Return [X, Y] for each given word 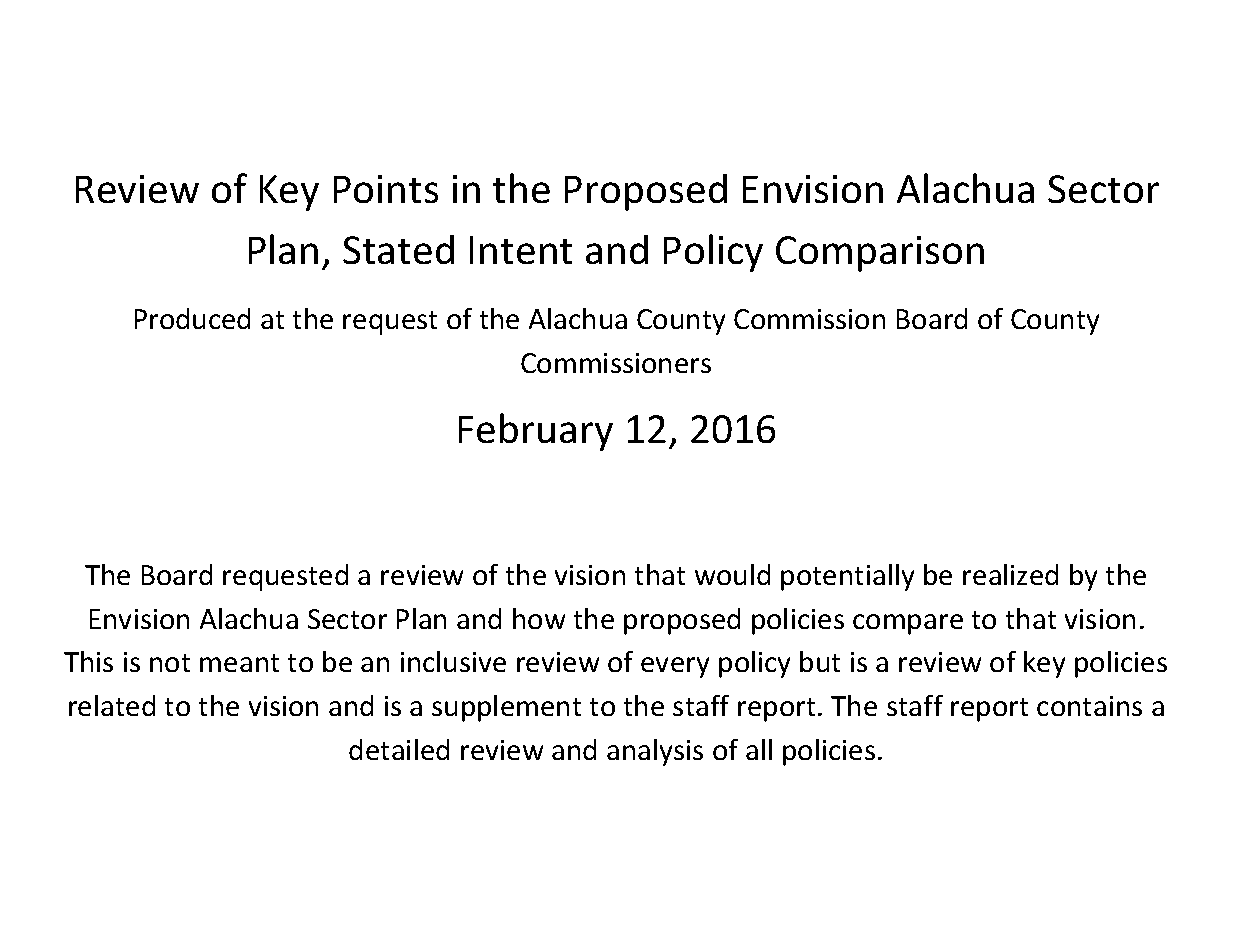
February [536, 432]
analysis [655, 752]
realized [1010, 574]
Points [386, 189]
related [112, 705]
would [732, 574]
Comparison [880, 254]
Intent [521, 250]
